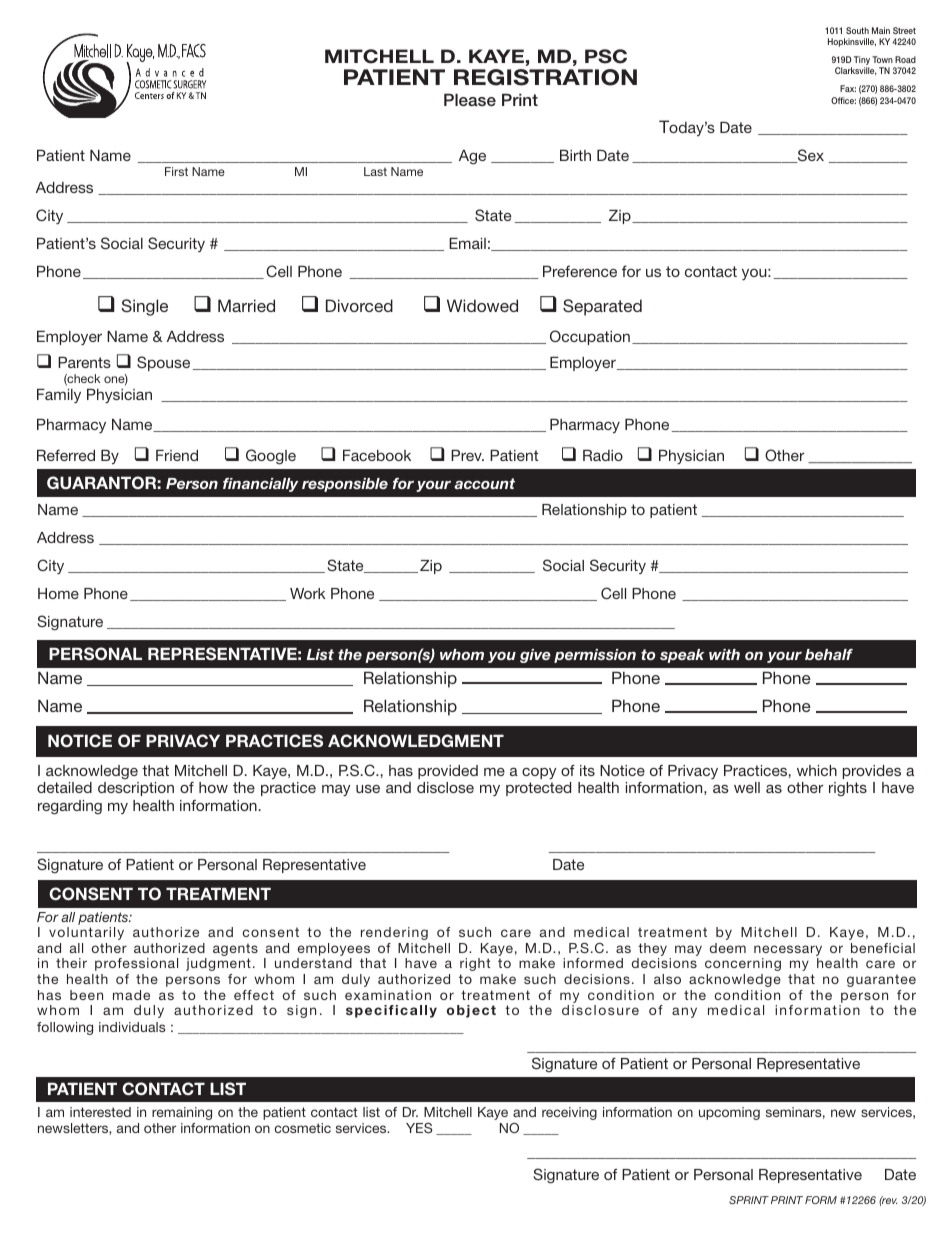 Image resolution: width=952 pixels, height=1233 pixels. What do you see at coordinates (470, 99) in the image?
I see `Please` at bounding box center [470, 99].
